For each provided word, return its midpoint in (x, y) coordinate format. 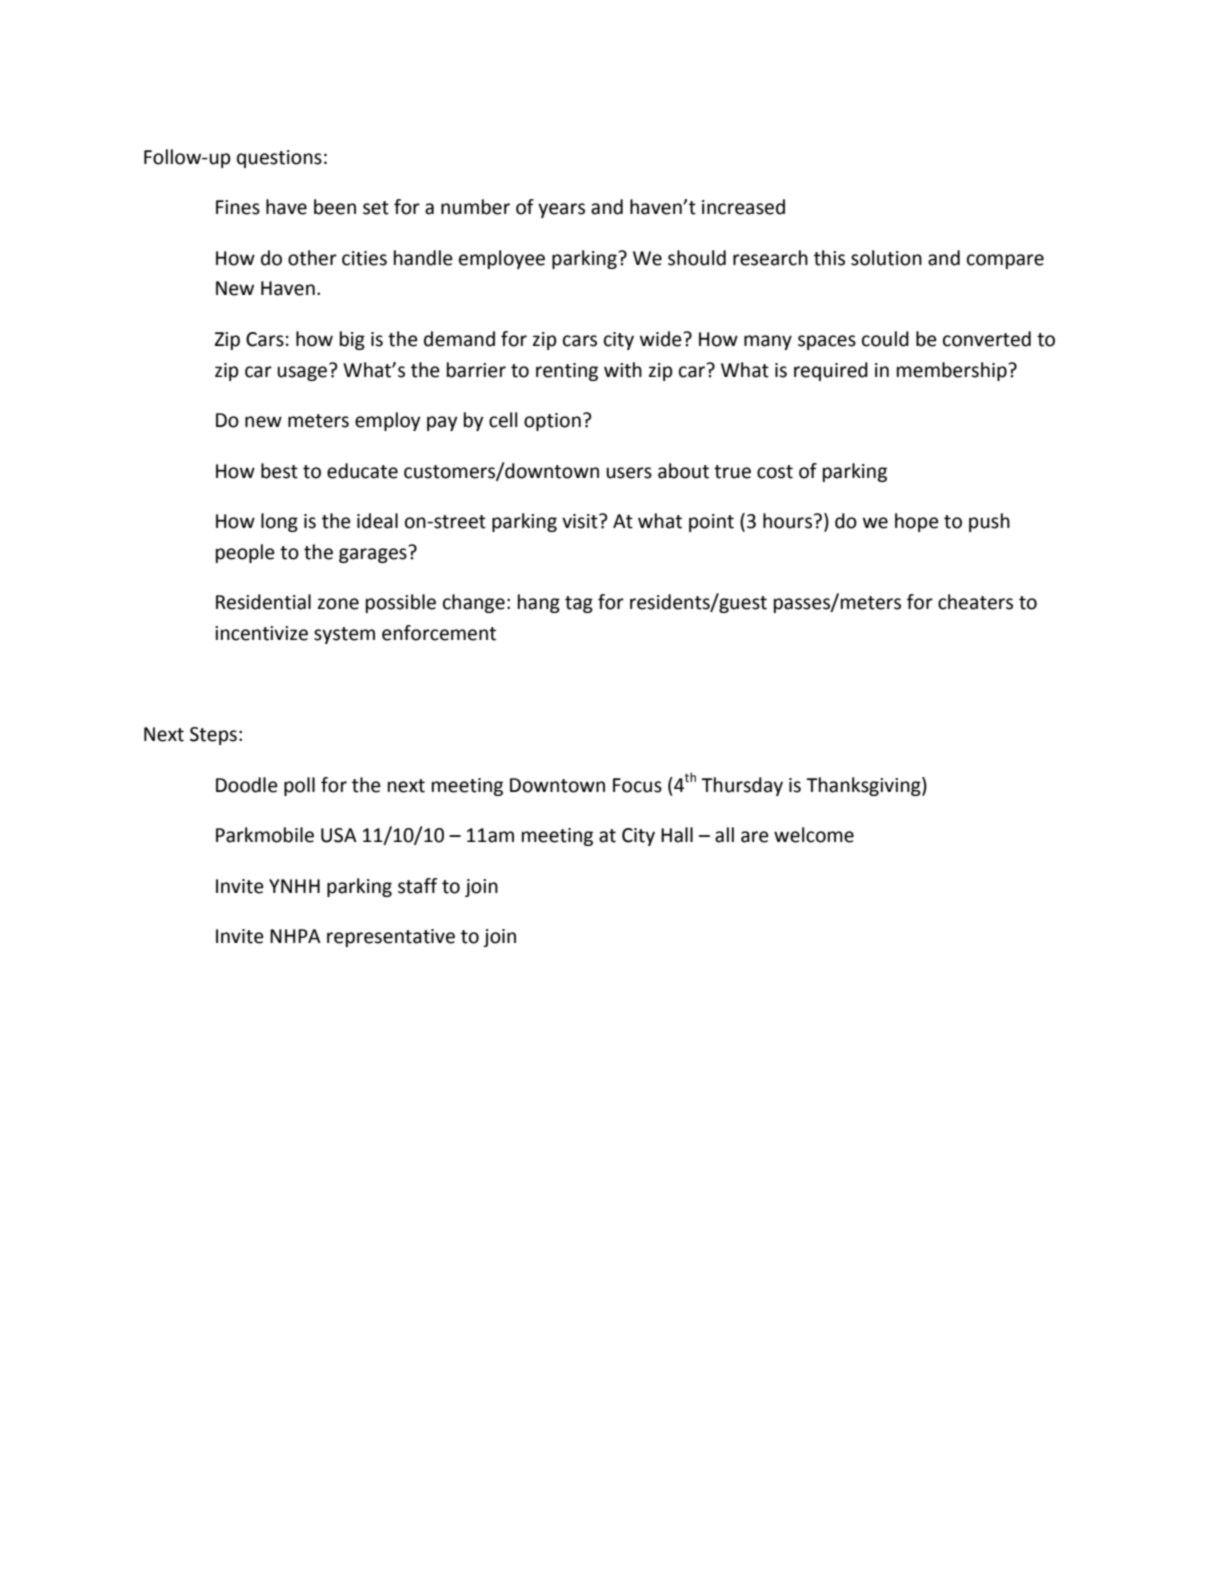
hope (917, 522)
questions (279, 159)
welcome (814, 835)
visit (581, 521)
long (279, 522)
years (561, 210)
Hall (677, 835)
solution (886, 258)
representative (391, 938)
